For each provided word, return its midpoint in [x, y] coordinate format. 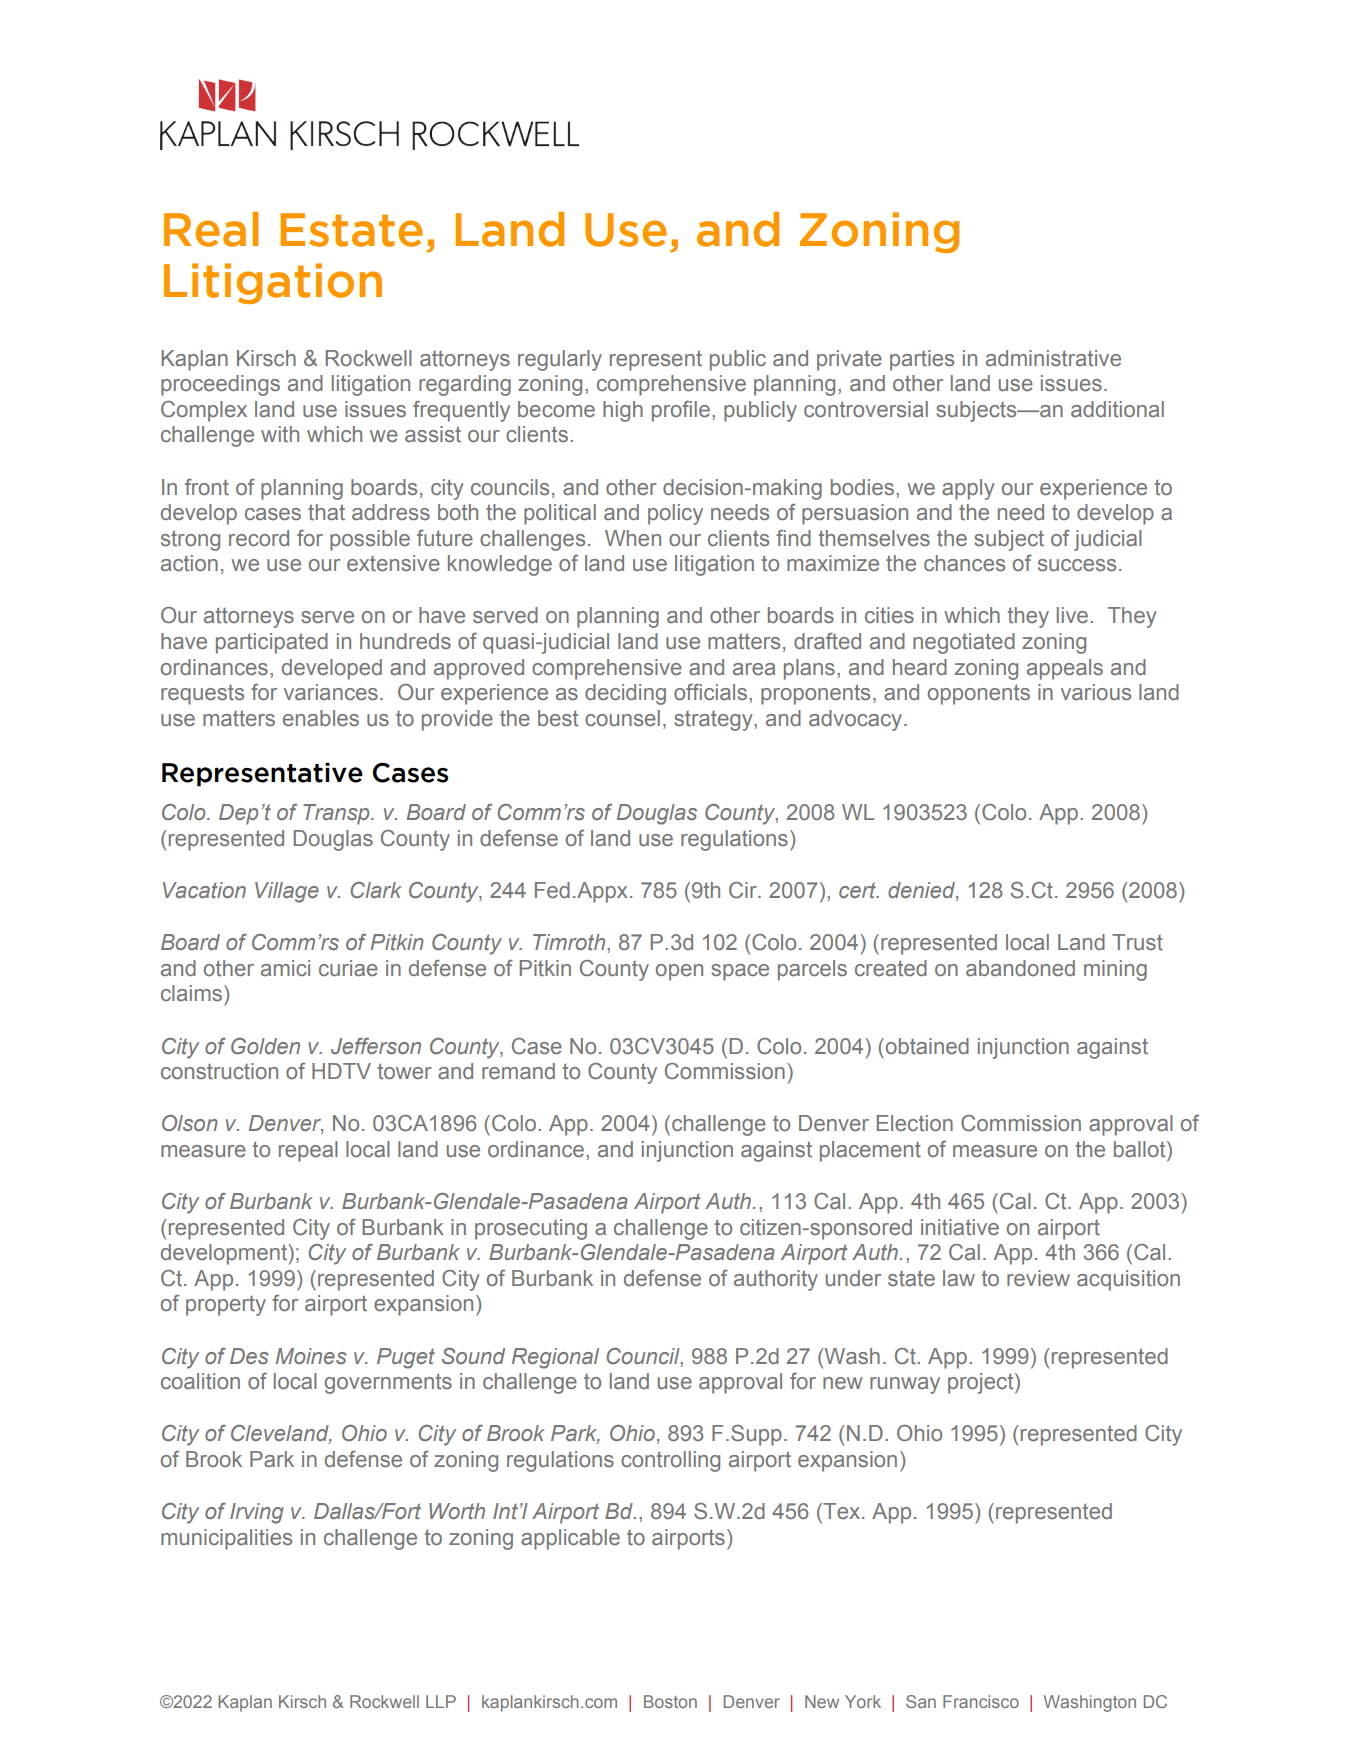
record [259, 538]
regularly [560, 360]
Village [287, 892]
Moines [311, 1356]
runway [905, 1385]
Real [211, 229]
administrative [1053, 358]
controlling [670, 1461]
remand [518, 1071]
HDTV [341, 1071]
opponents [979, 694]
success [1077, 565]
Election [915, 1123]
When [633, 538]
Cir [744, 890]
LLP [441, 1701]
